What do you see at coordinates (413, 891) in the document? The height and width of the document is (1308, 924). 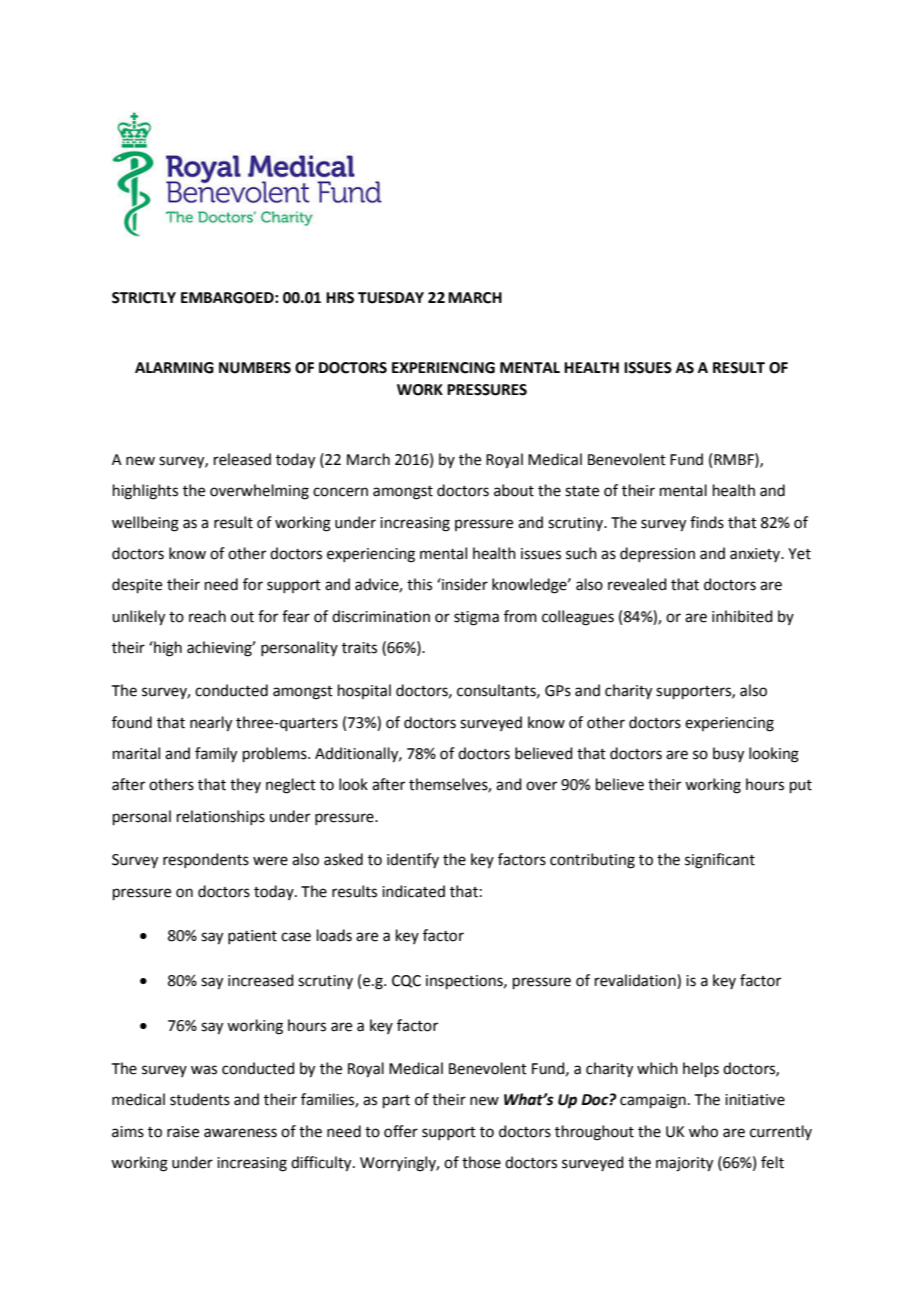 I see `indicated` at bounding box center [413, 891].
